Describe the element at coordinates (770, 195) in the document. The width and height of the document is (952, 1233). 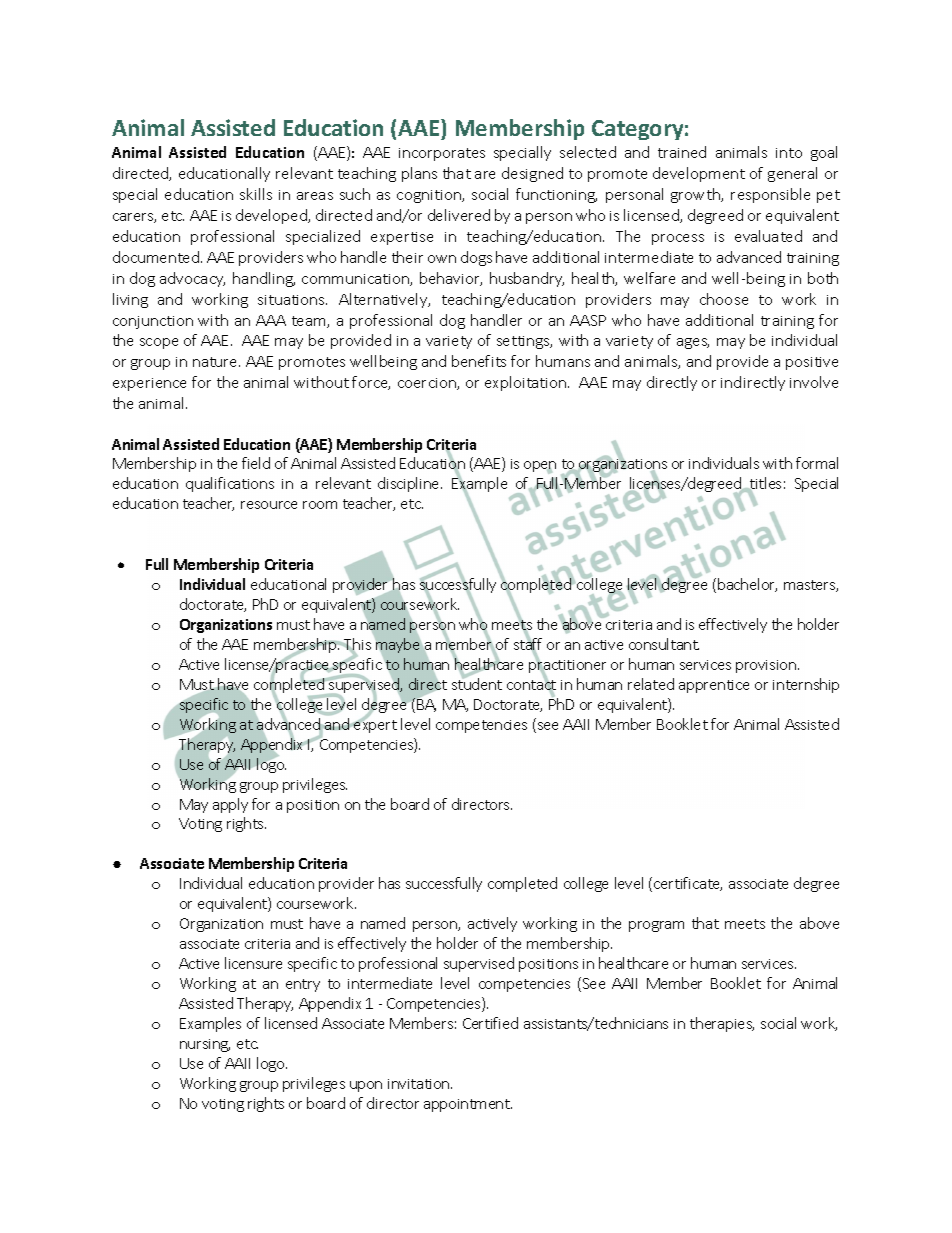
I see `responsible` at that location.
